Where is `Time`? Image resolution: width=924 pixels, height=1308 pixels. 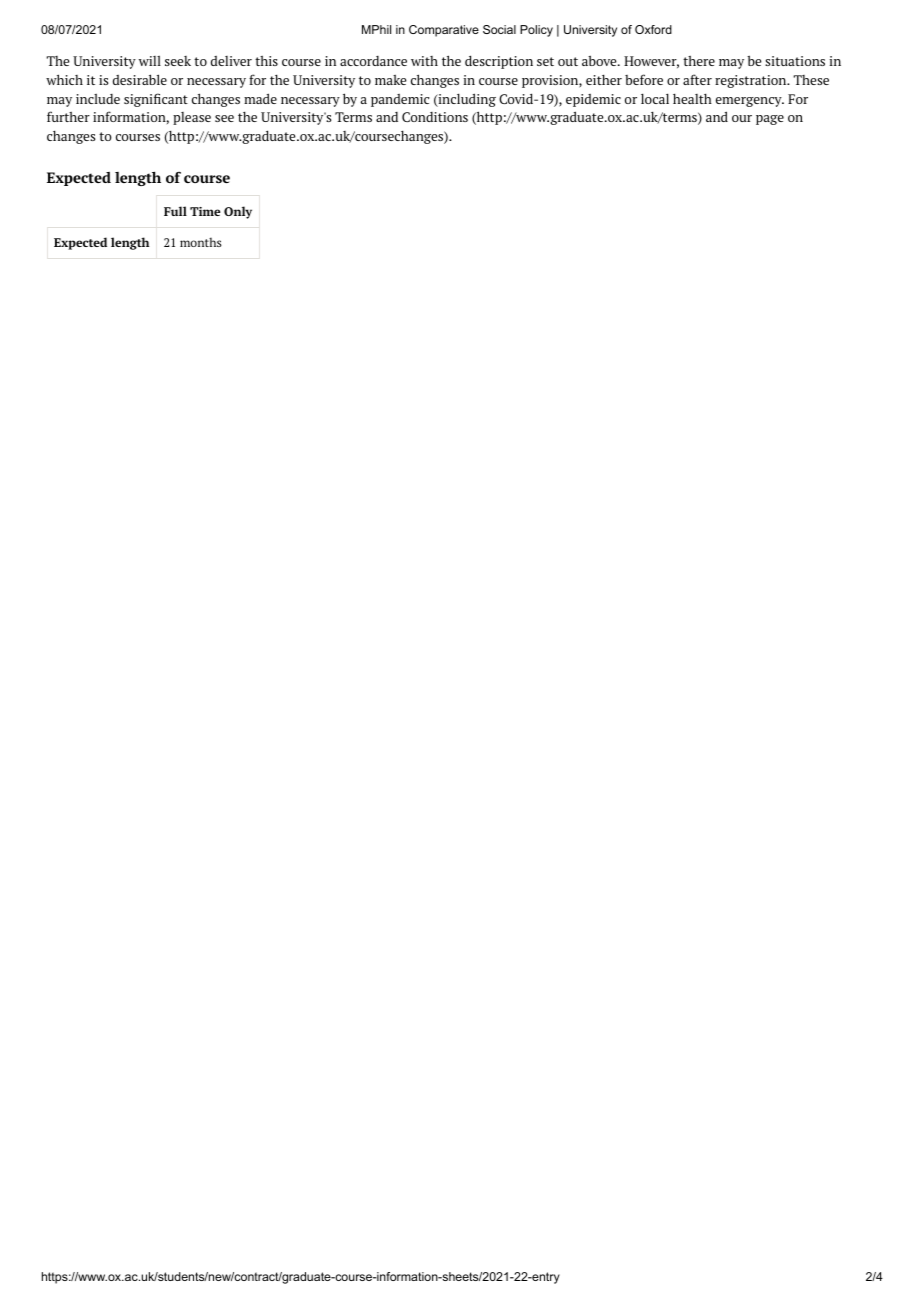 Time is located at coordinates (205, 211).
